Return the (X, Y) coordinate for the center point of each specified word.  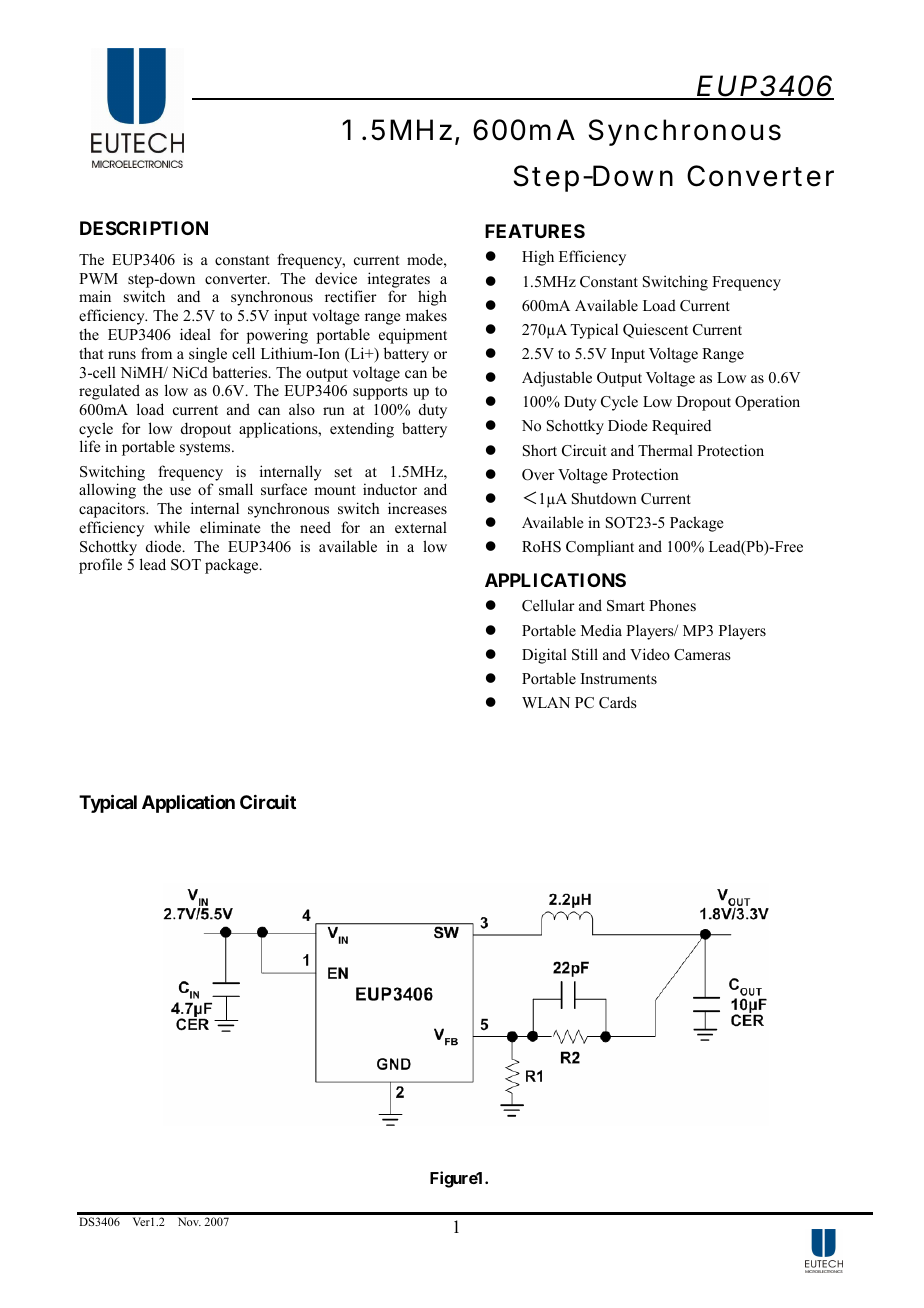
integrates (399, 280)
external (421, 527)
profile (100, 566)
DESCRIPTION (144, 228)
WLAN (546, 702)
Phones (672, 605)
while (172, 527)
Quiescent (655, 330)
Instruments (619, 678)
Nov (189, 1221)
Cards (618, 702)
